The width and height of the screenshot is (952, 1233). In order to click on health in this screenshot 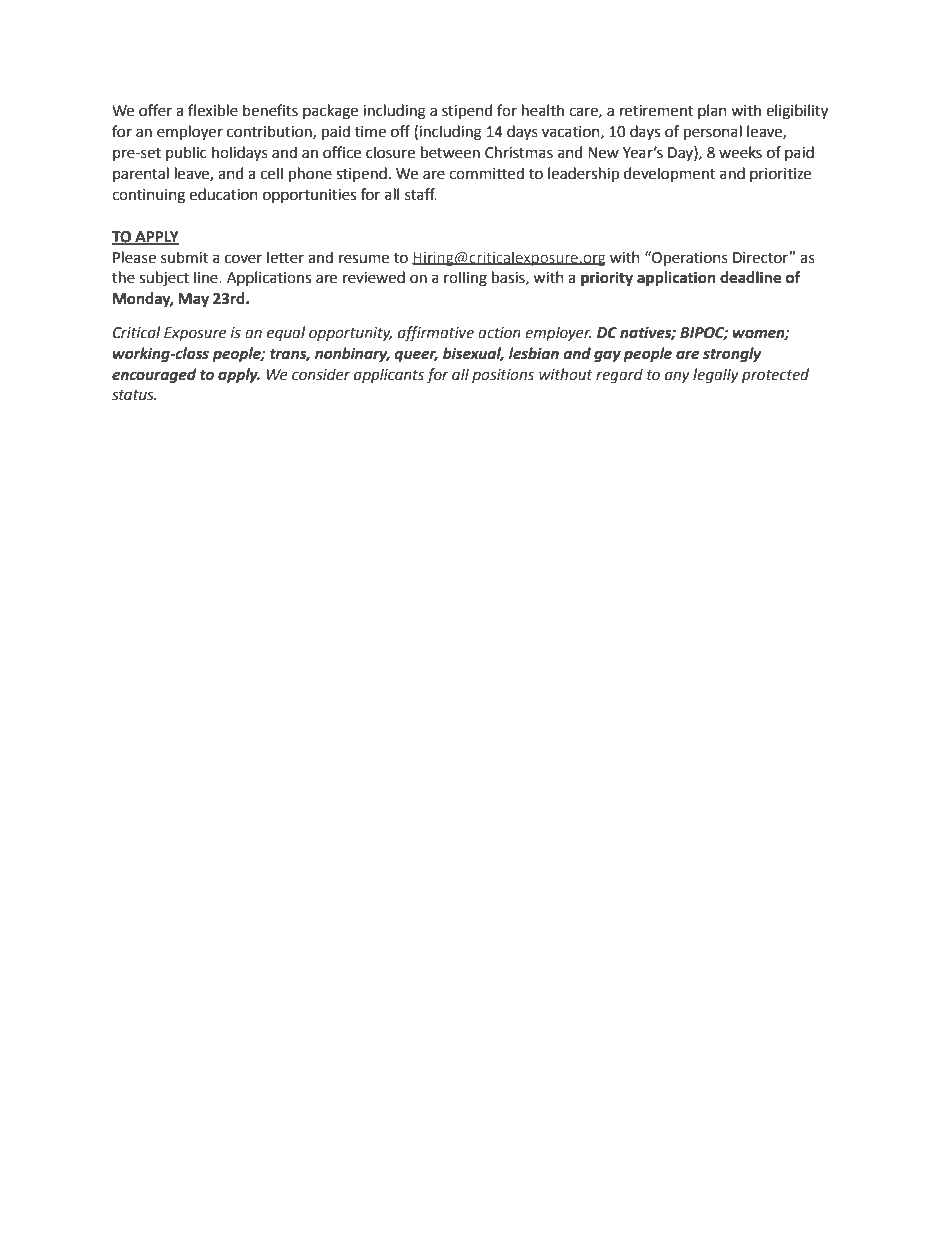, I will do `click(543, 110)`.
